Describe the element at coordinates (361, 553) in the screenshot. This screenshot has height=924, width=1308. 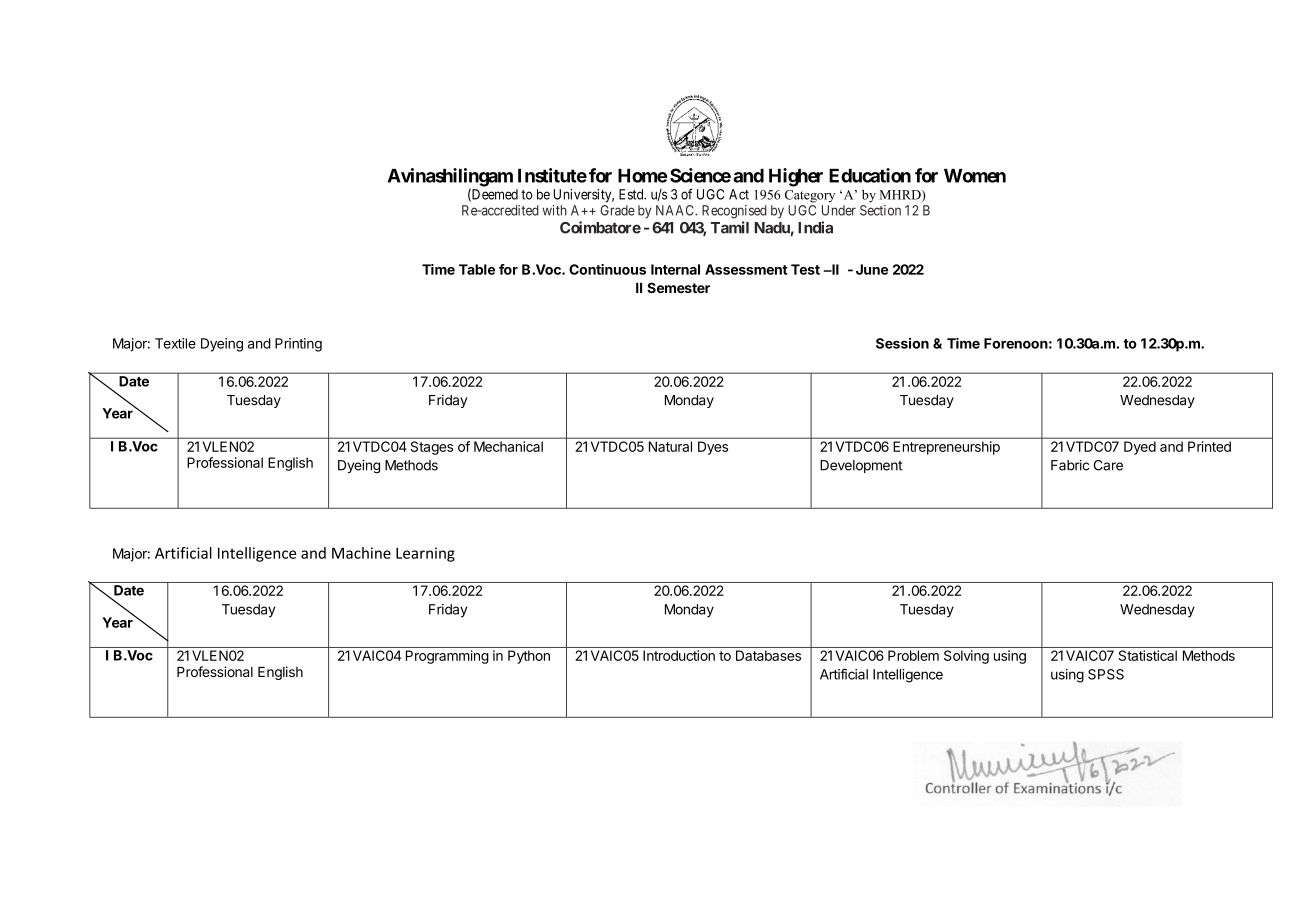
I see `Machine` at that location.
